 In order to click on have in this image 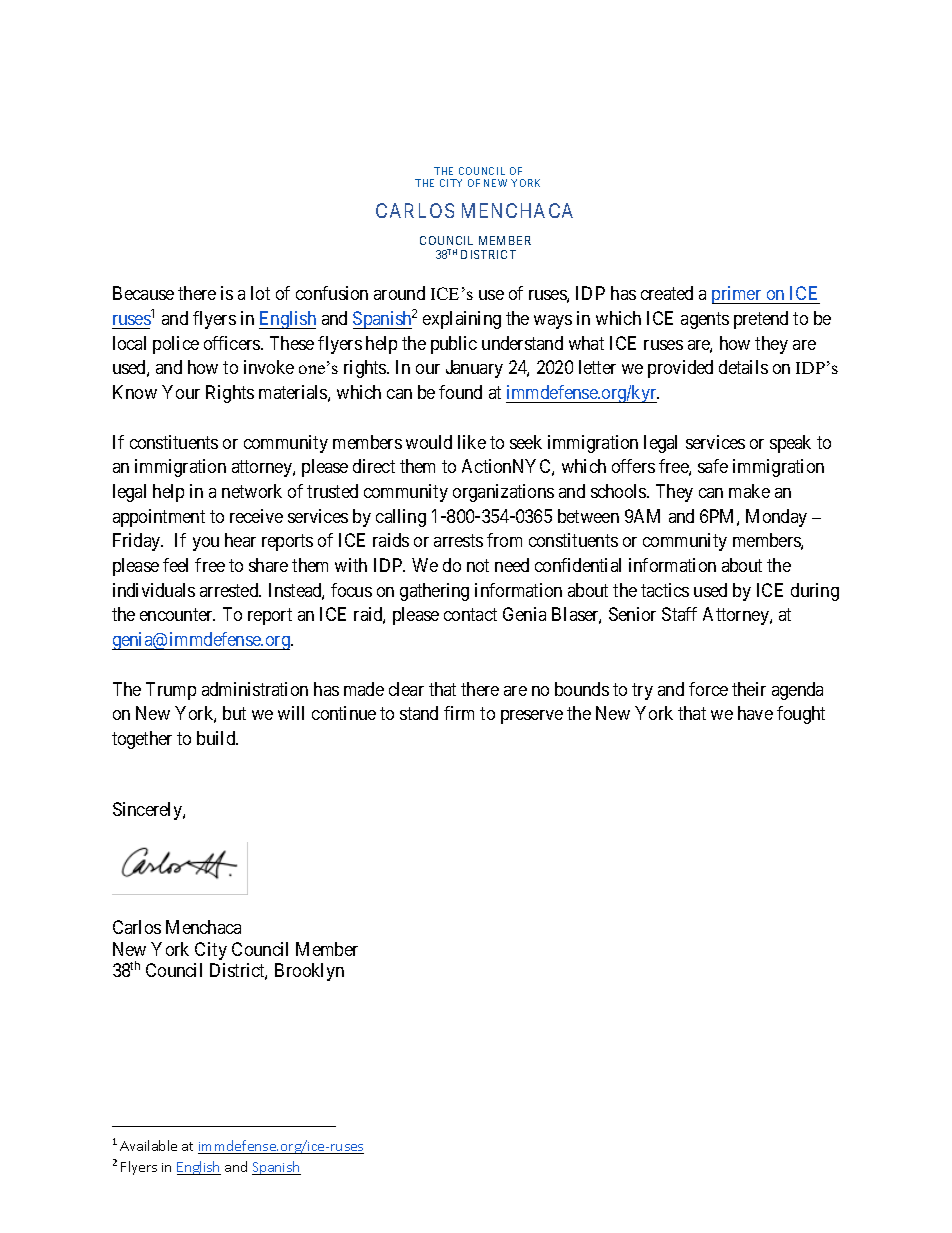, I will do `click(755, 713)`.
